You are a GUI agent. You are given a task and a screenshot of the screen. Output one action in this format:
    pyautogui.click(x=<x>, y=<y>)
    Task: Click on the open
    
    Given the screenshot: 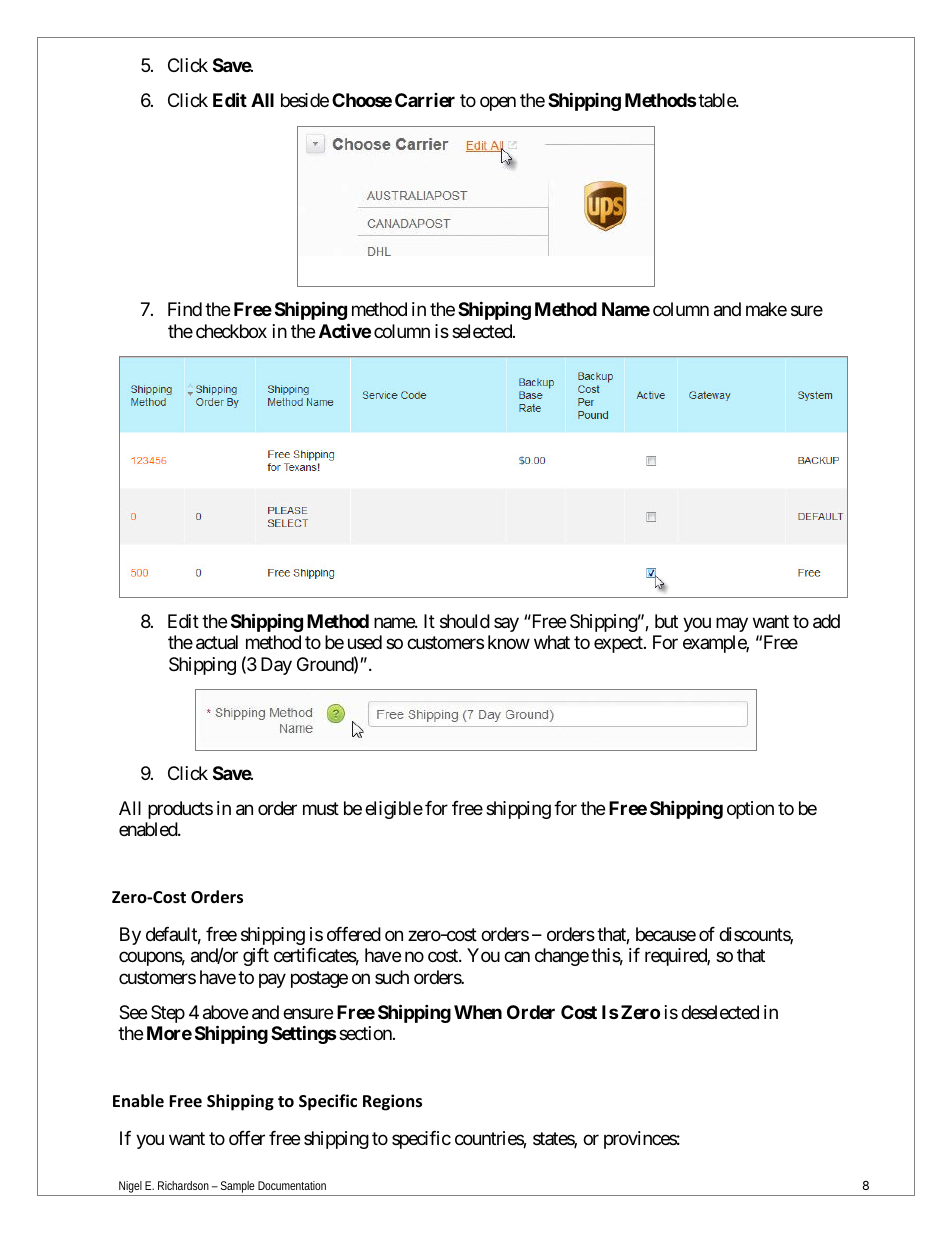 What is the action you would take?
    pyautogui.click(x=498, y=104)
